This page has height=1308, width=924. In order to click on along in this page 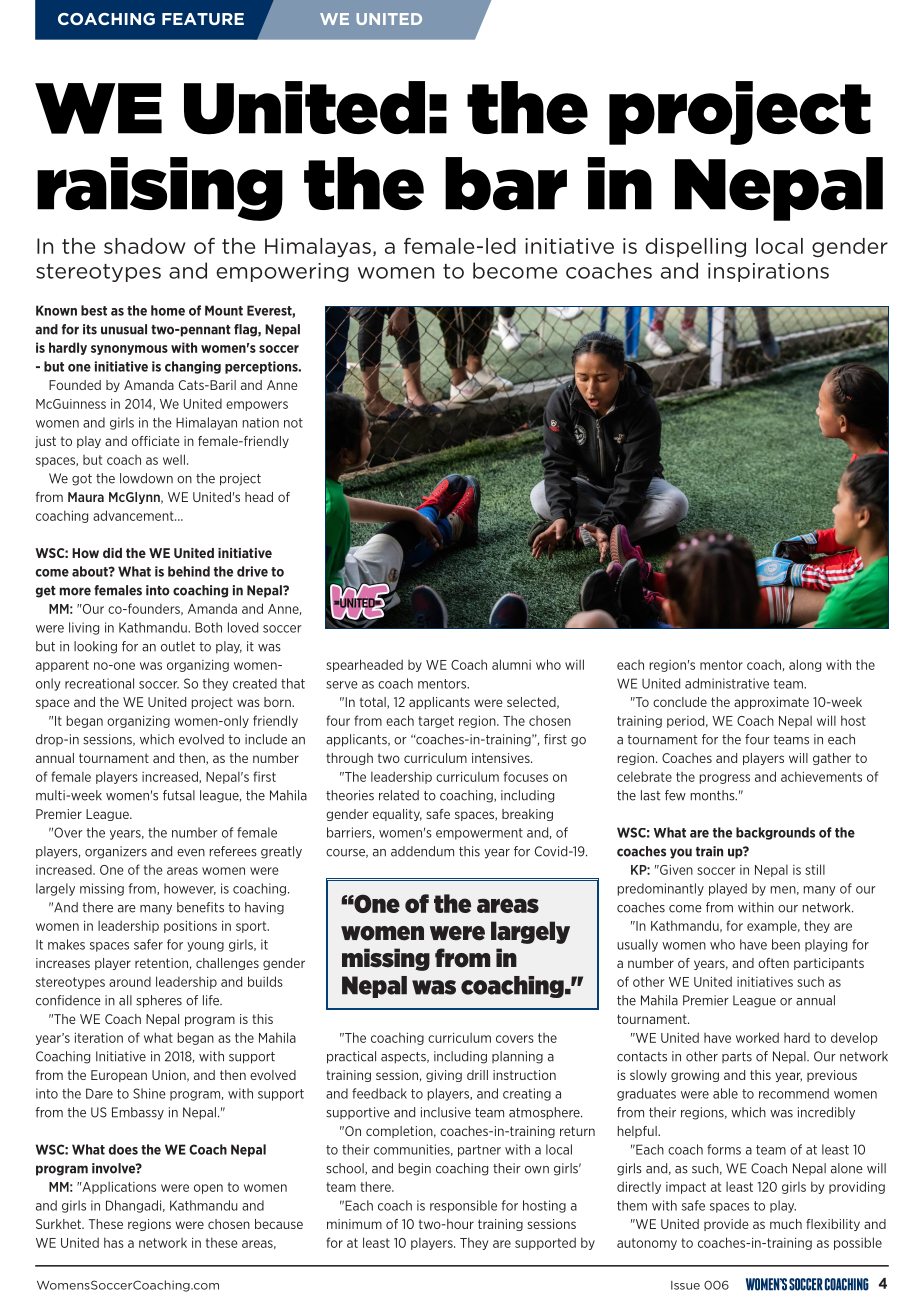, I will do `click(805, 665)`.
